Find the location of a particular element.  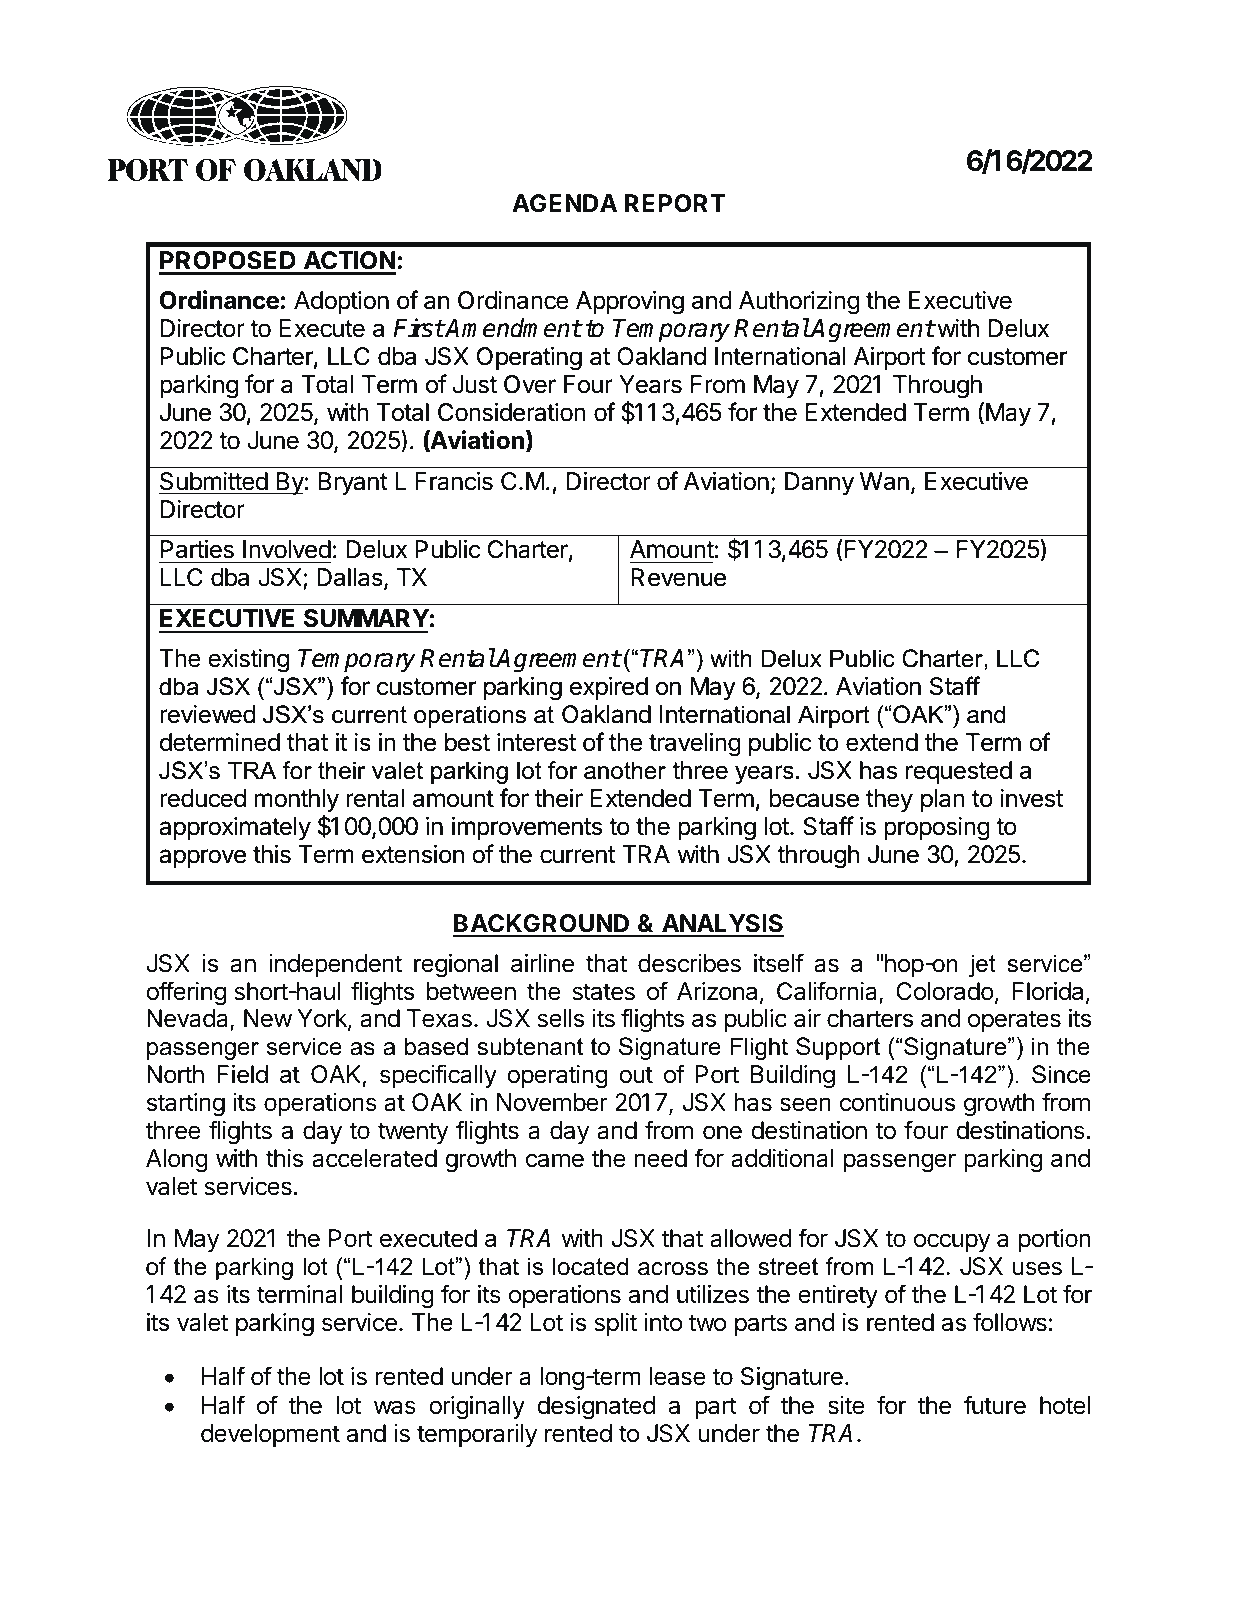

Wan is located at coordinates (884, 481).
